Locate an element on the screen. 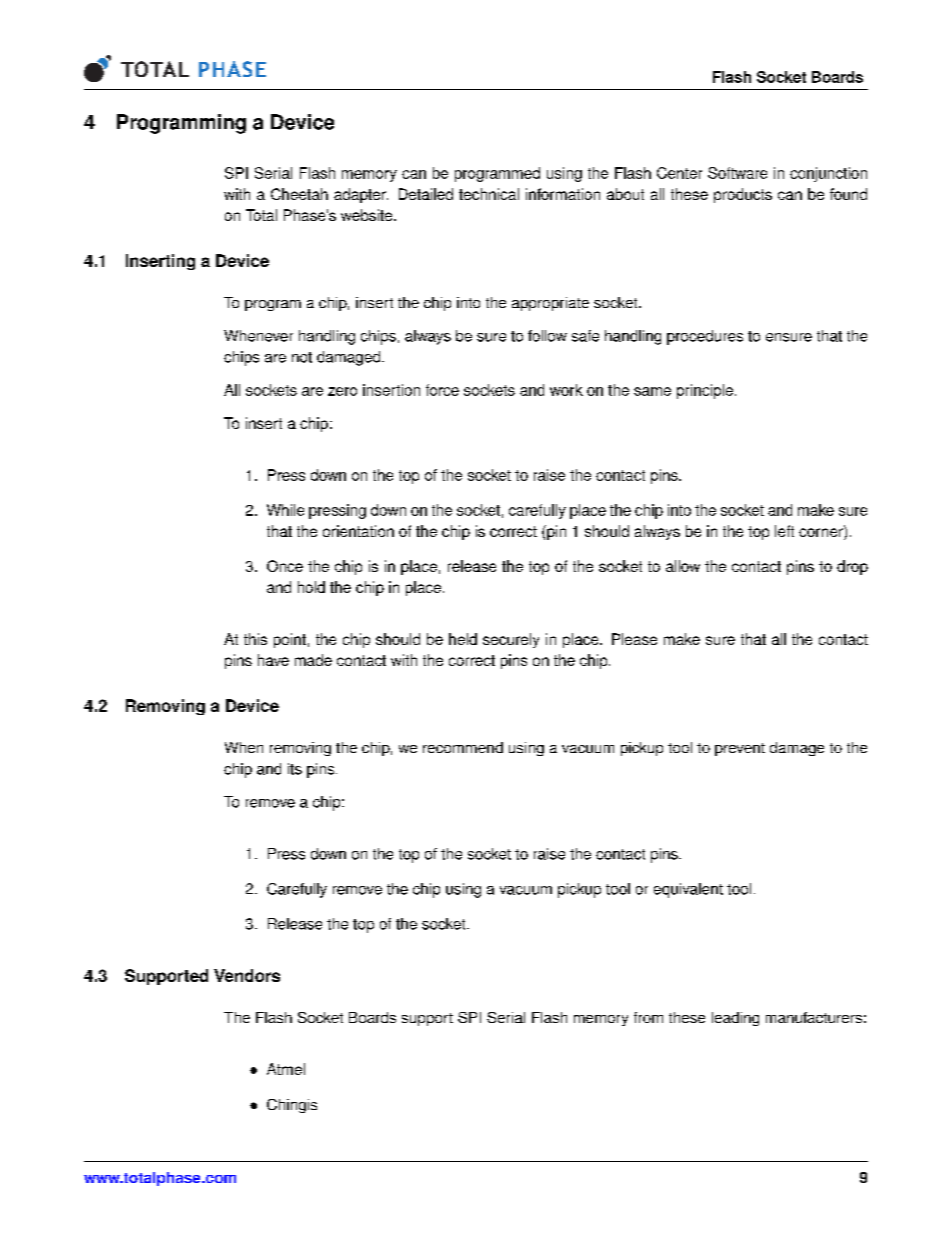 This screenshot has width=952, height=1233. zero is located at coordinates (342, 391).
